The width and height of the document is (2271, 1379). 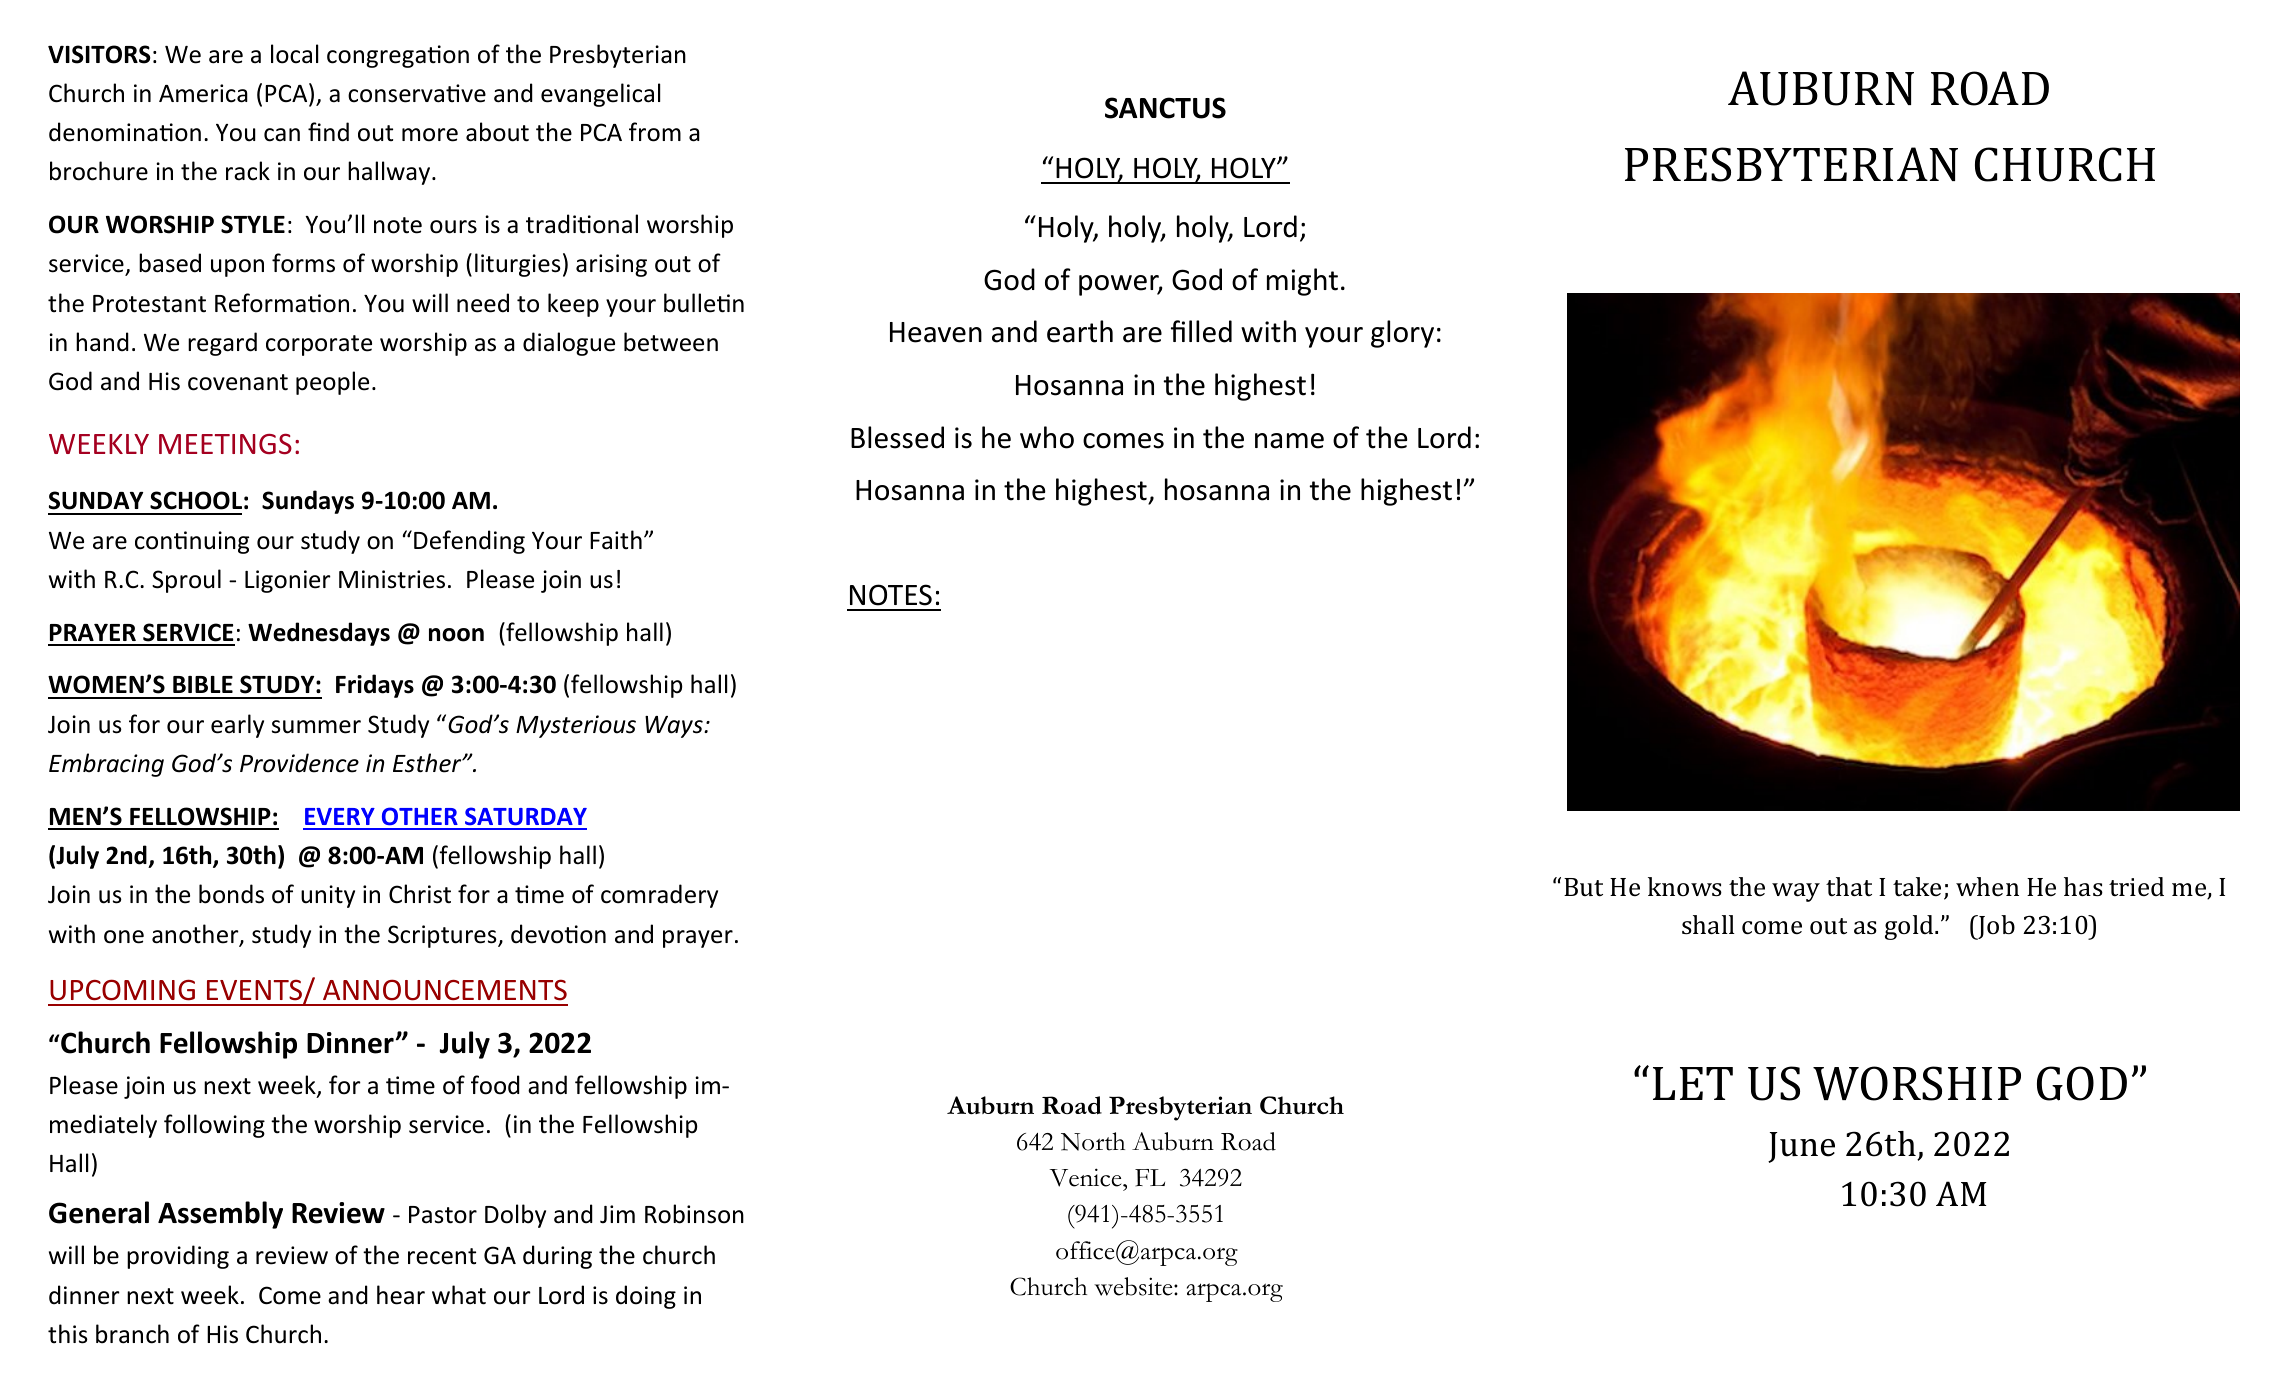 I want to click on name, so click(x=1289, y=441).
